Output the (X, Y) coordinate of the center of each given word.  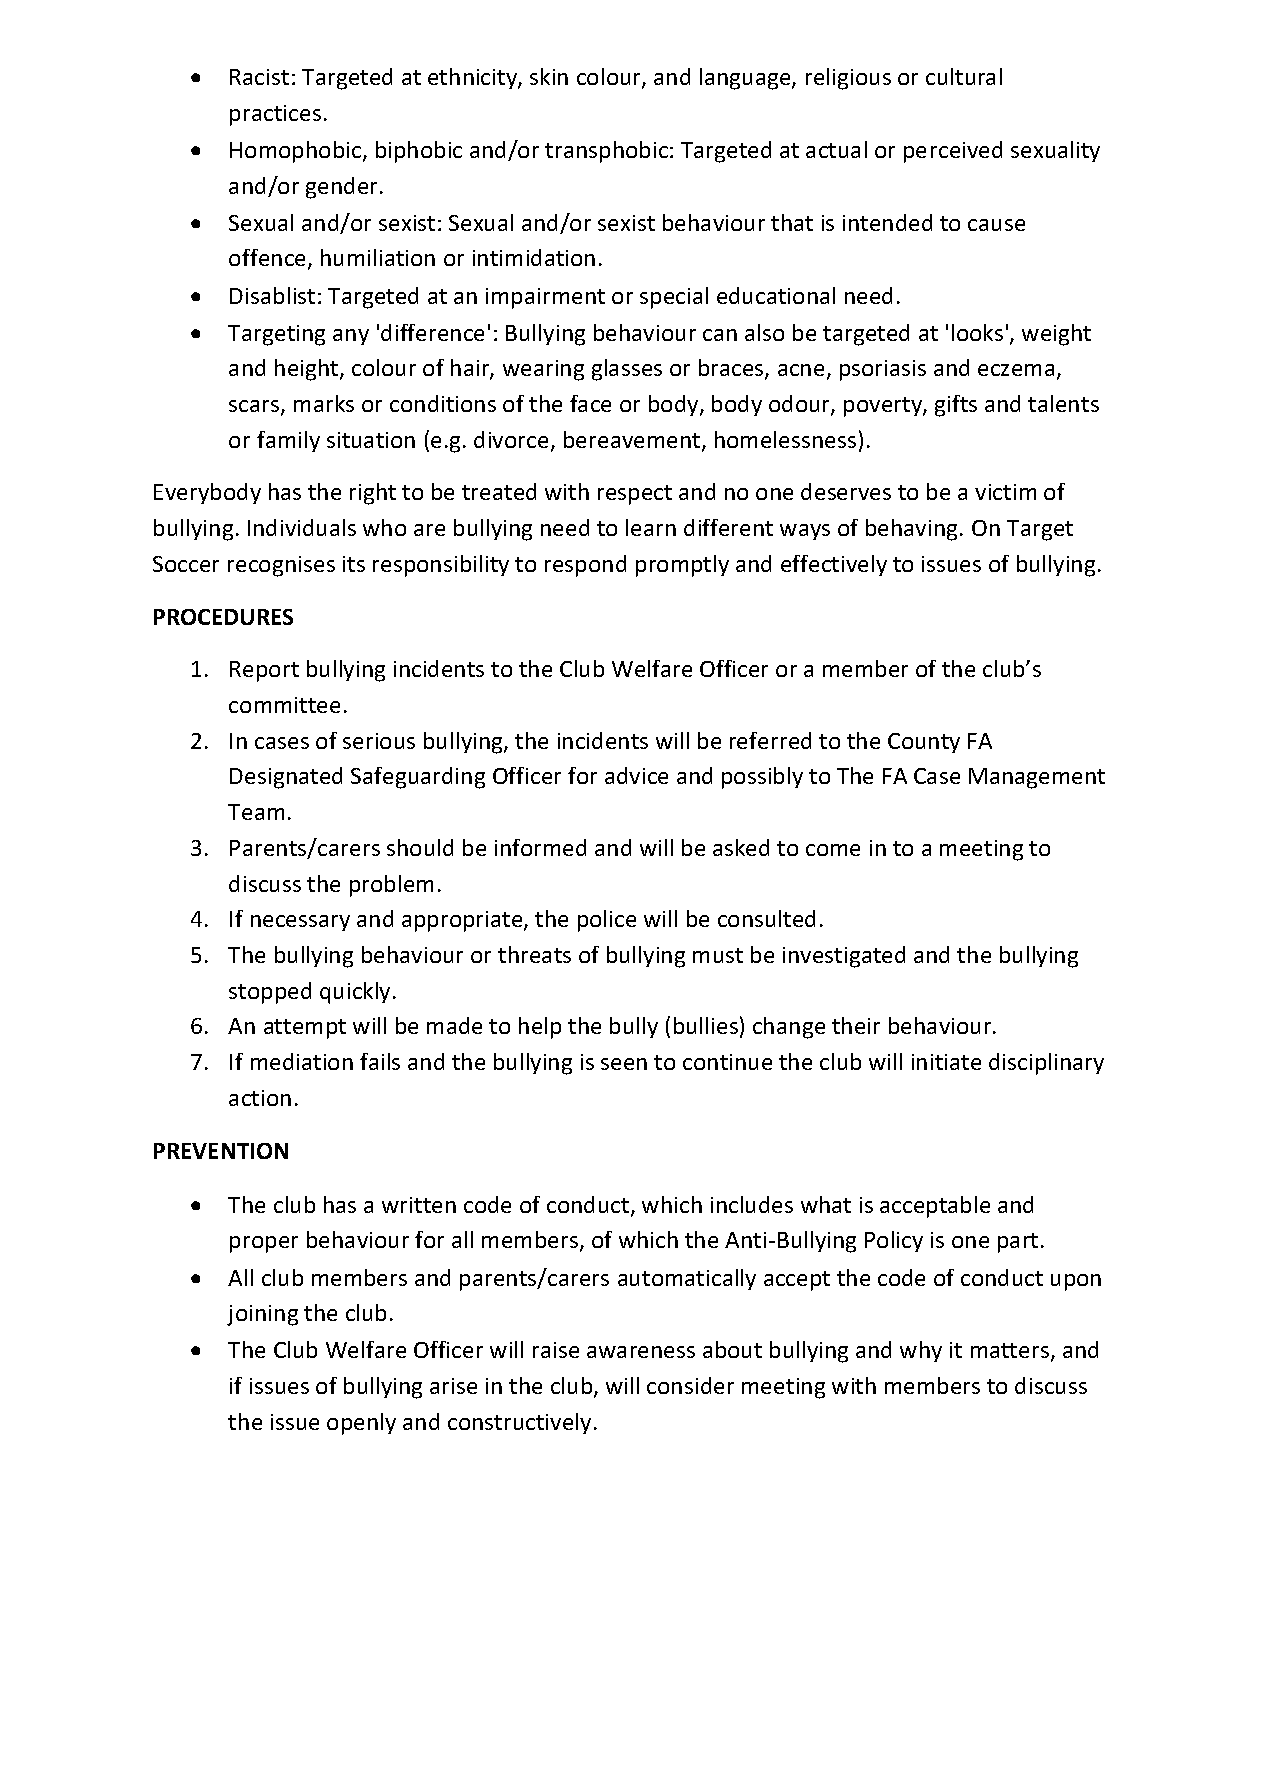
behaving (911, 530)
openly (361, 1424)
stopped (270, 993)
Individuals (302, 527)
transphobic (606, 152)
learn (651, 527)
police (607, 921)
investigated (844, 957)
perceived (953, 152)
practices (275, 115)
